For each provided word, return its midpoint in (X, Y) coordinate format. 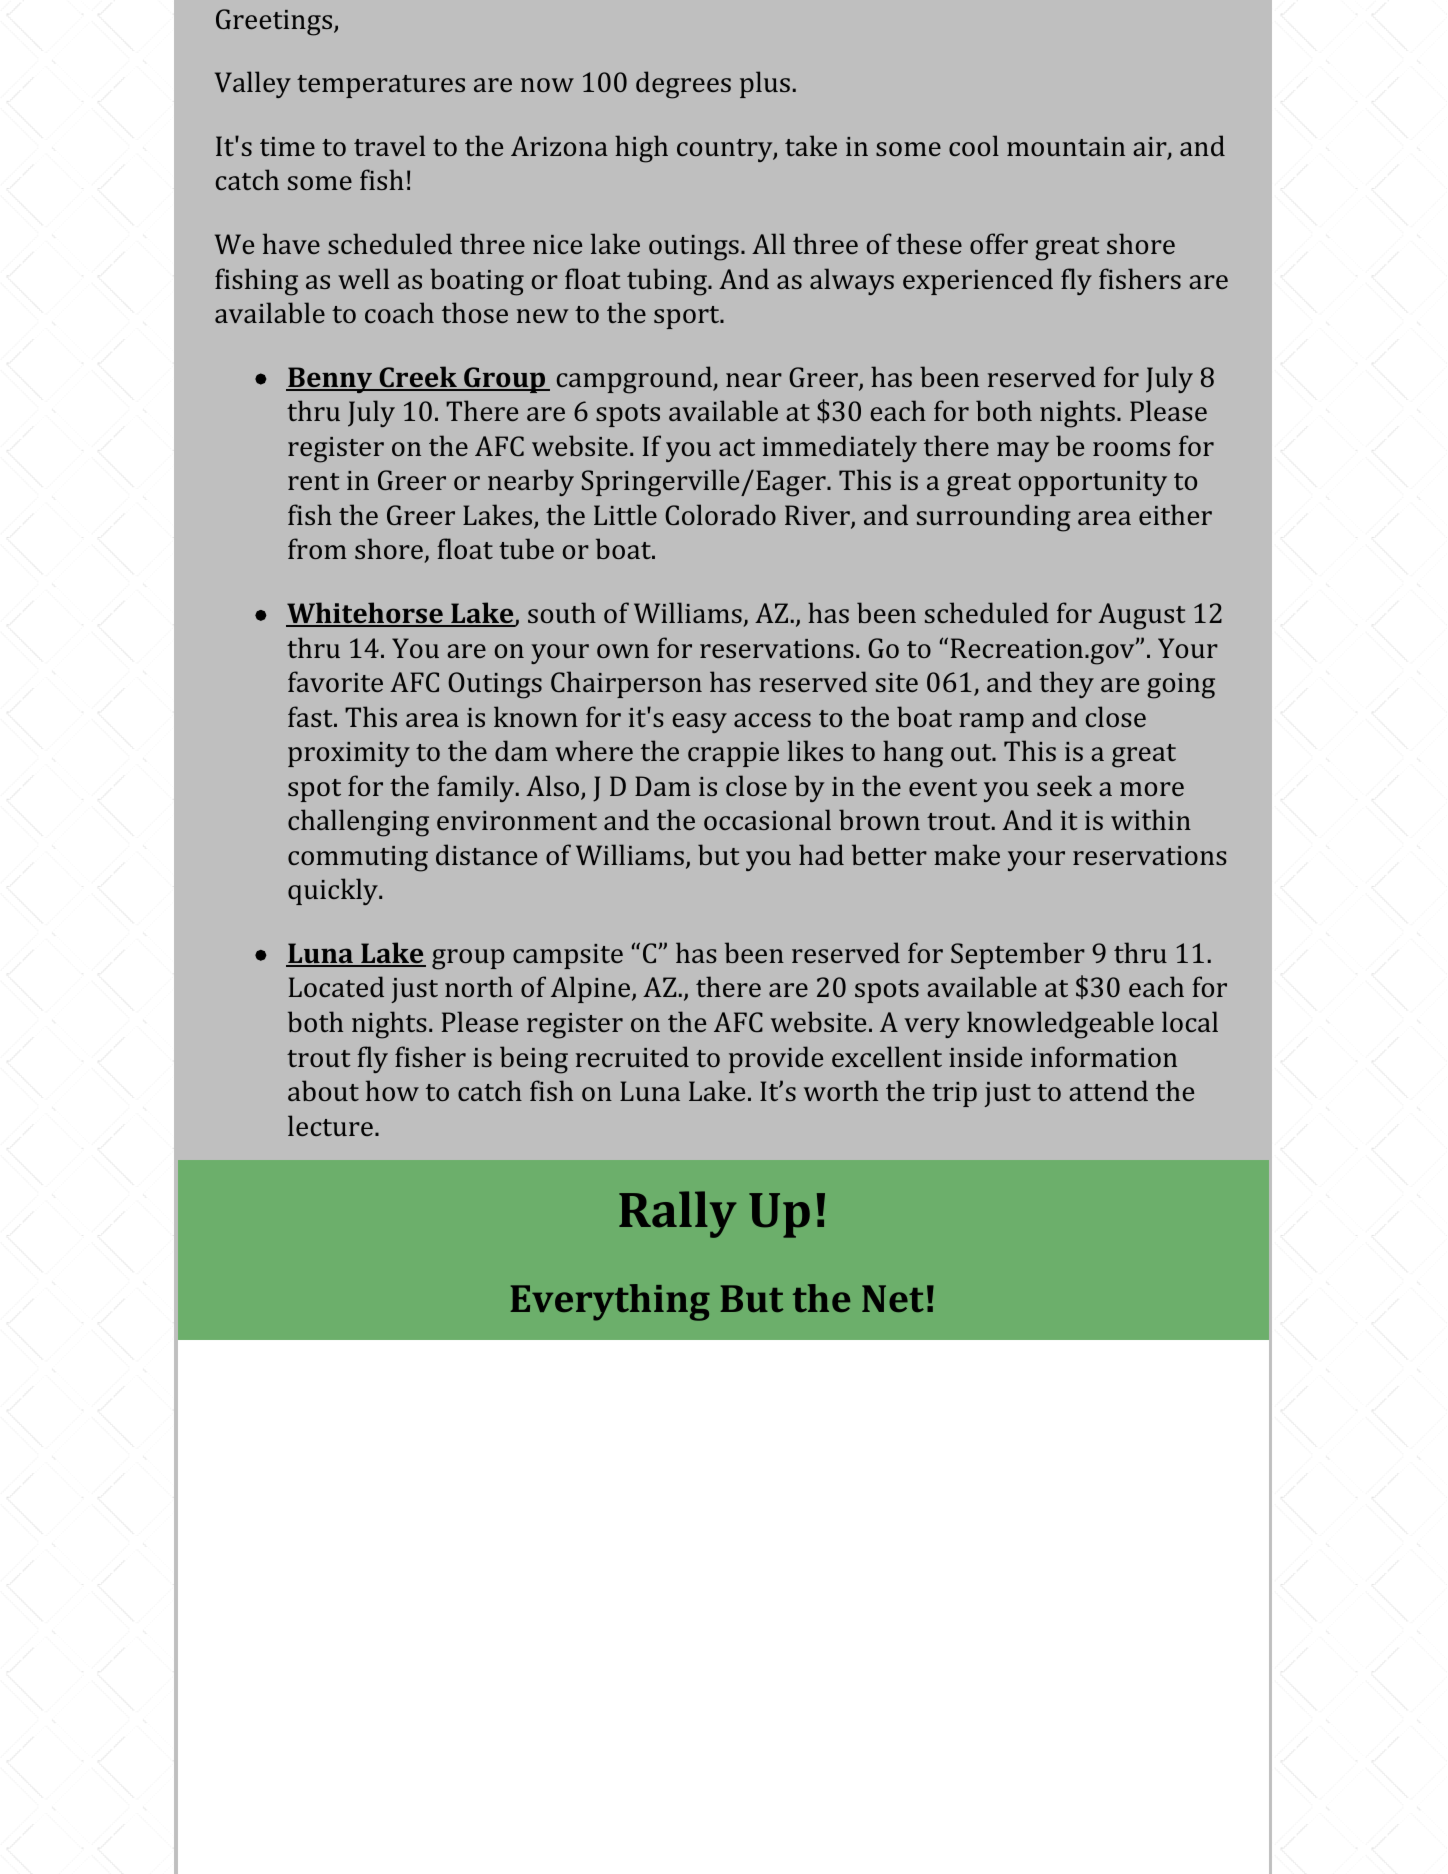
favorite (335, 681)
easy (699, 723)
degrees (683, 85)
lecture (330, 1125)
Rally (678, 1214)
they (1066, 684)
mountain (1066, 146)
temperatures (381, 86)
